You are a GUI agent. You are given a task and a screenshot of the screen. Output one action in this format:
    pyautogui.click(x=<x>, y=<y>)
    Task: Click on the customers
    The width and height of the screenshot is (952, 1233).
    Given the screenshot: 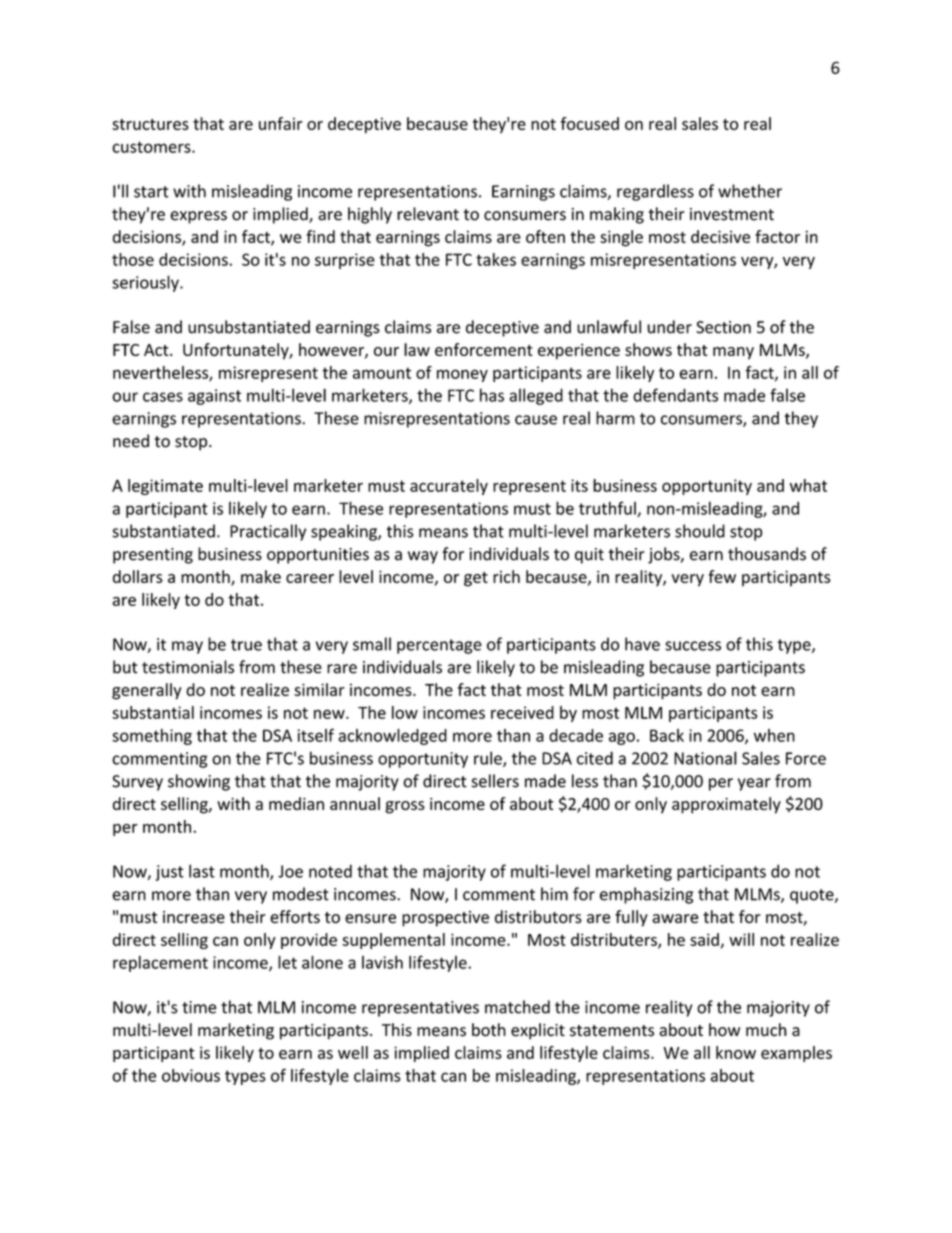 What is the action you would take?
    pyautogui.click(x=152, y=147)
